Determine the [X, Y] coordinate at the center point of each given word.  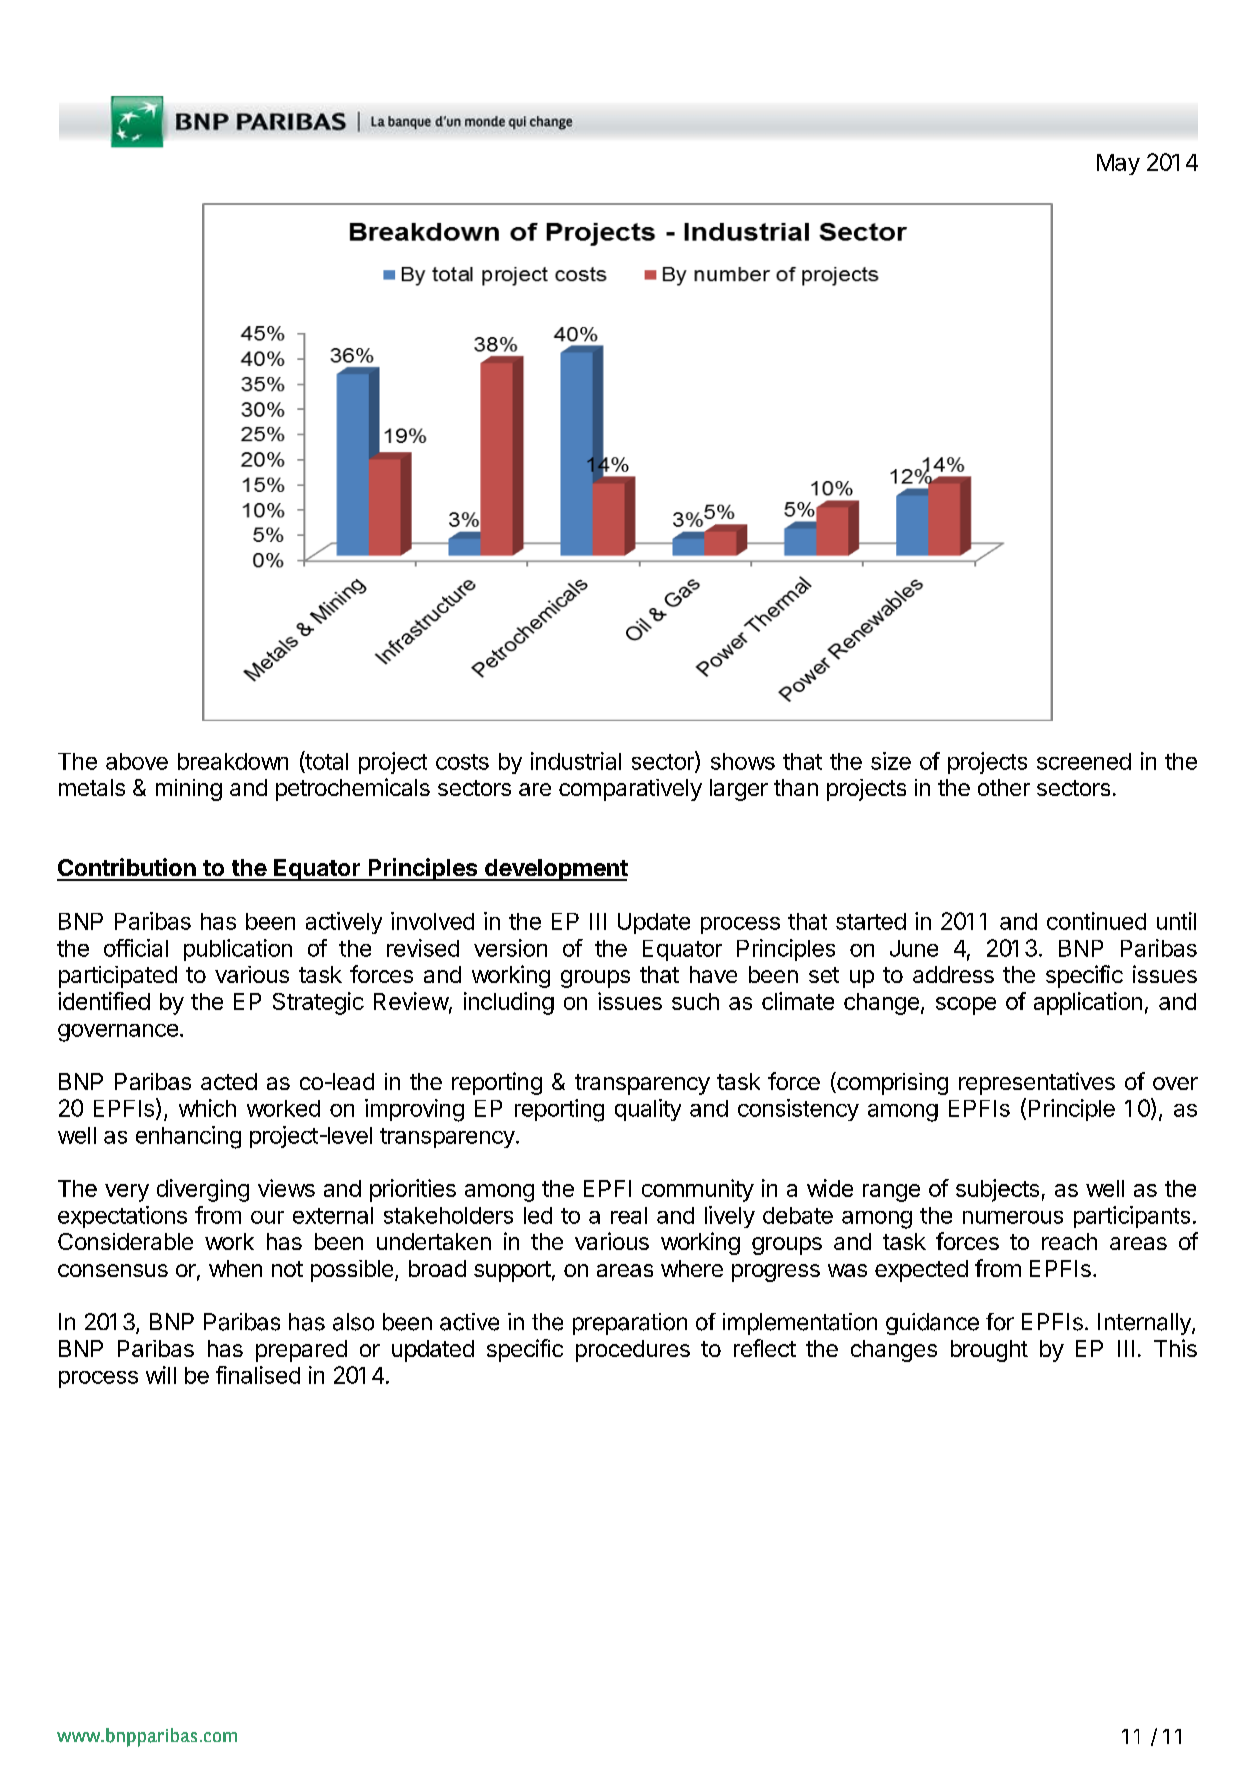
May [1118, 164]
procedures [633, 1351]
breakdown [233, 761]
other [1004, 787]
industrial [576, 761]
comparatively [630, 790]
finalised [258, 1375]
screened [1084, 761]
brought [989, 1351]
